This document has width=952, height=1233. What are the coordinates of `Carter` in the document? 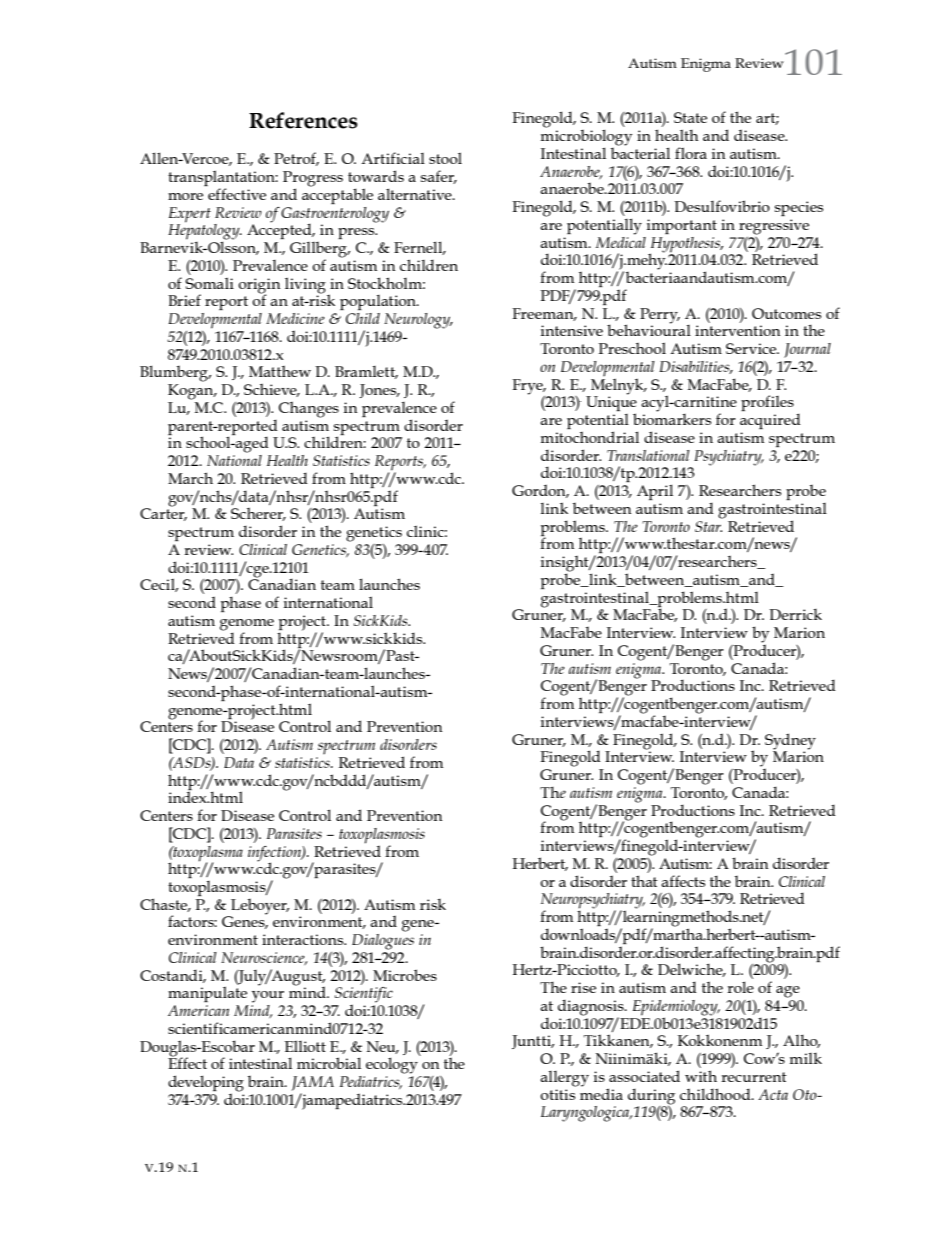 It's located at (163, 513).
